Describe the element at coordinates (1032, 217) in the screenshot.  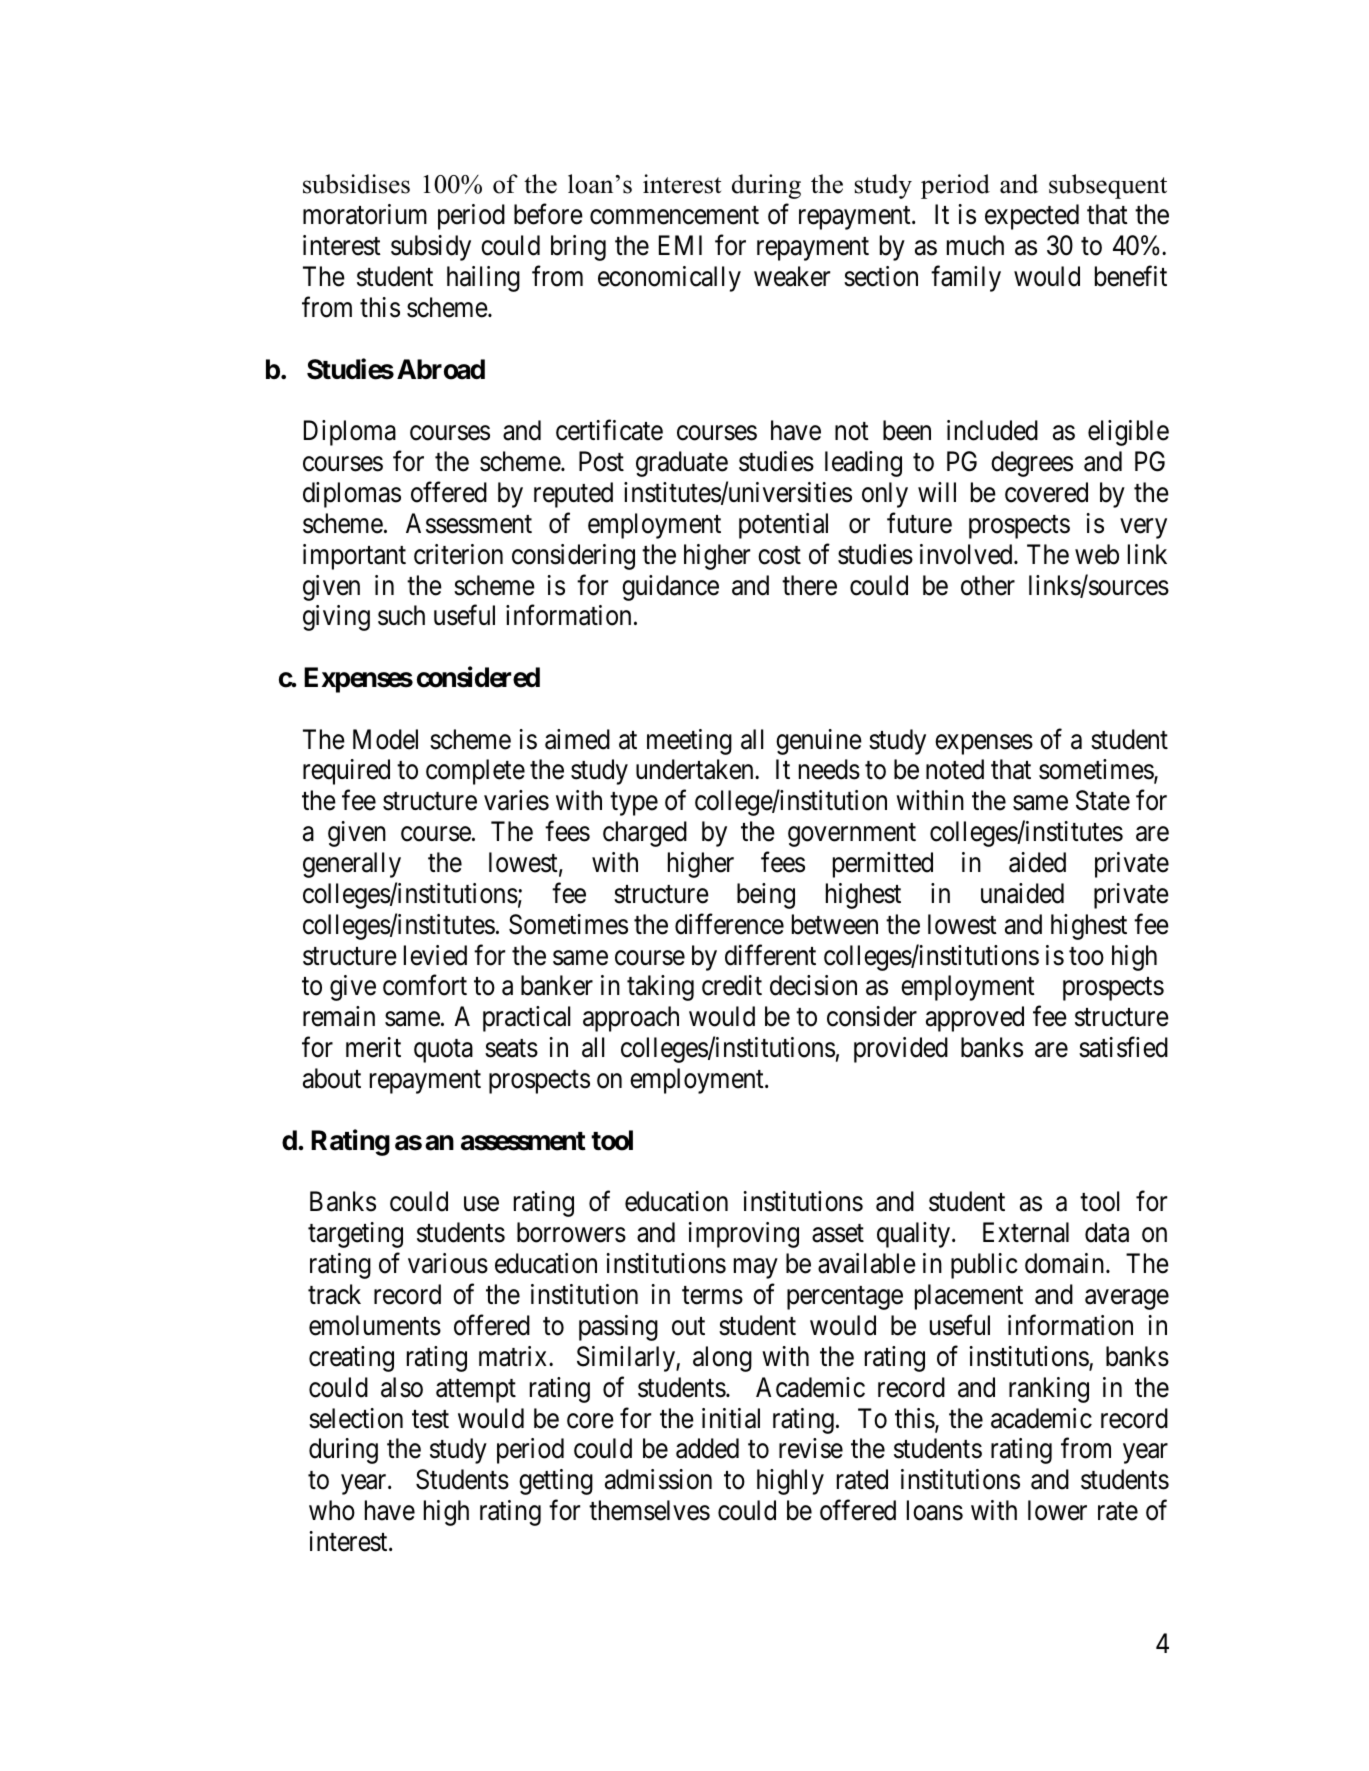
I see `expected` at that location.
